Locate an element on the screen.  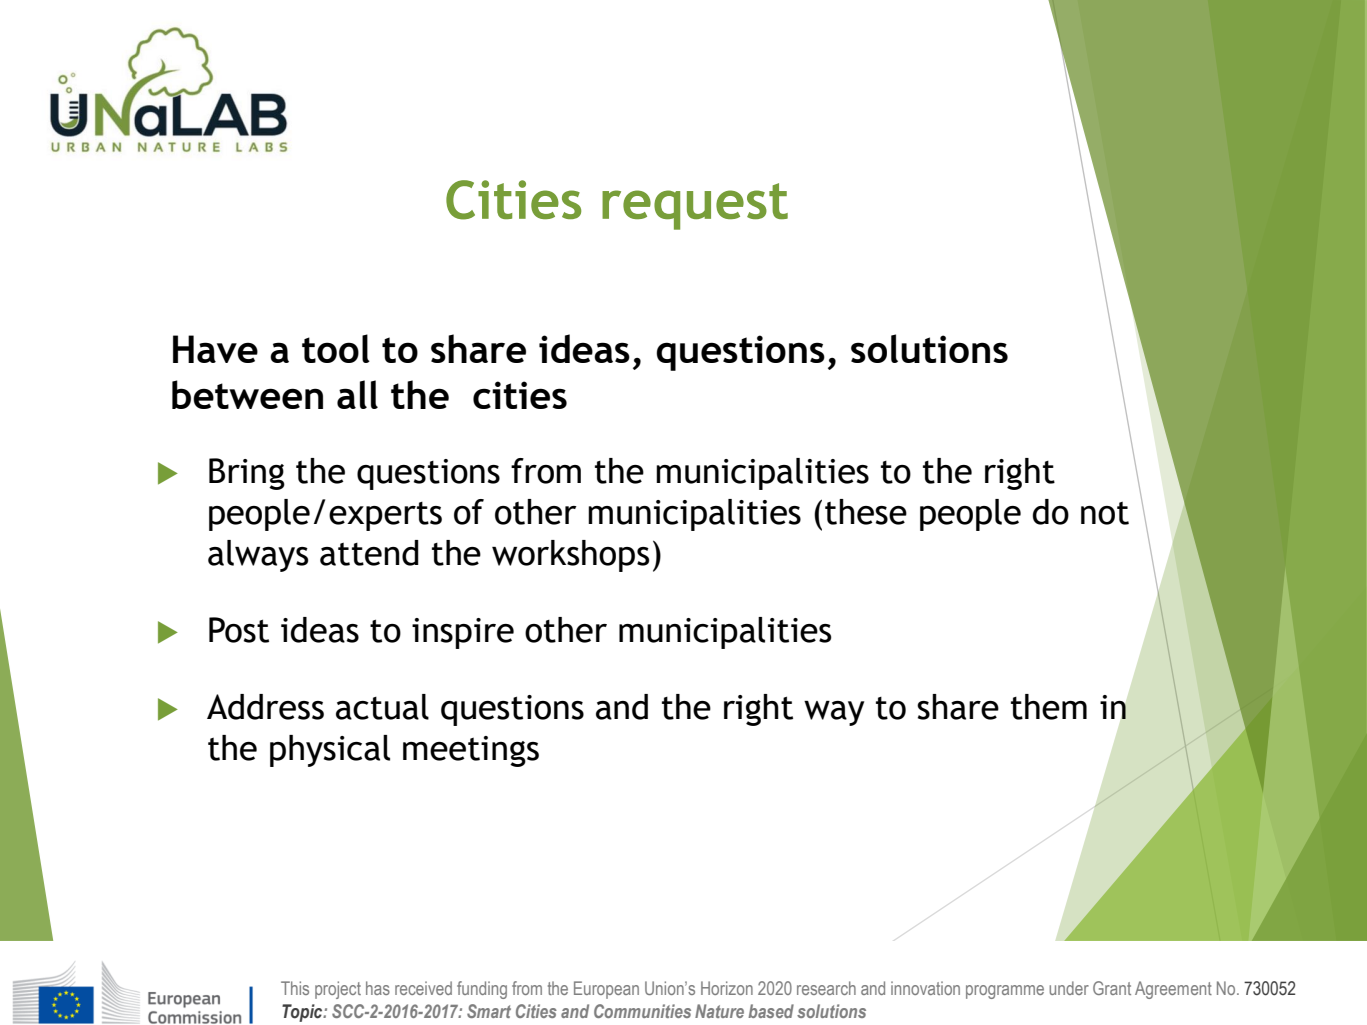
project is located at coordinates (338, 990).
